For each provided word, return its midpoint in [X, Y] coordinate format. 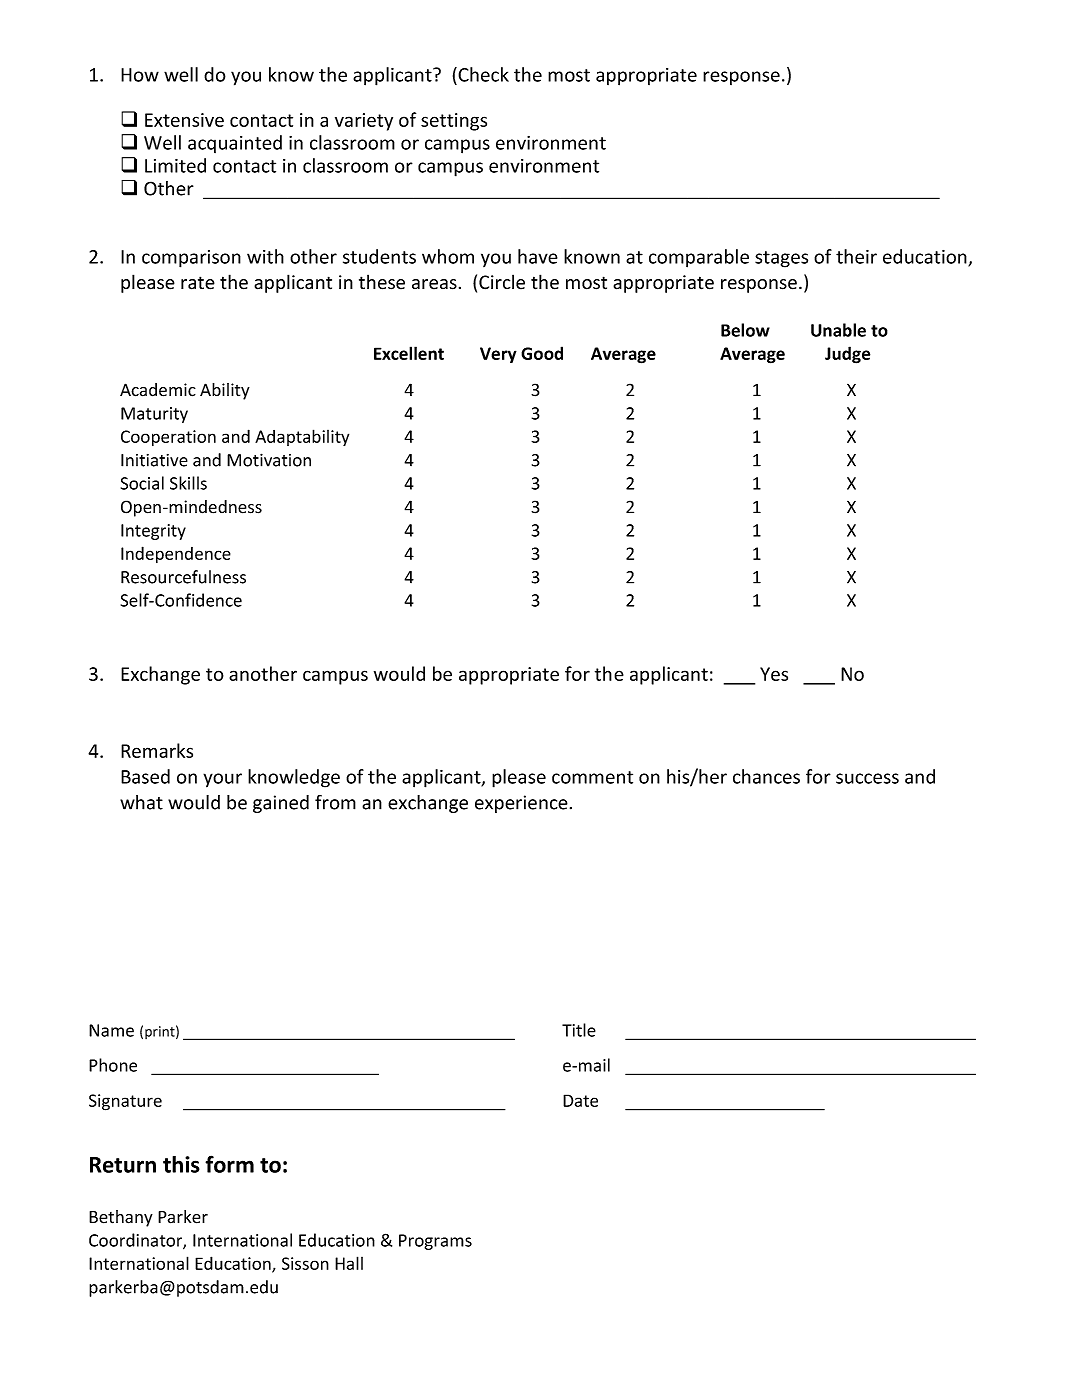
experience [521, 804]
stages [781, 259]
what [141, 802]
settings [454, 122]
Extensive [184, 120]
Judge [847, 355]
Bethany [121, 1218]
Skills [188, 483]
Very [498, 355]
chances [766, 776]
